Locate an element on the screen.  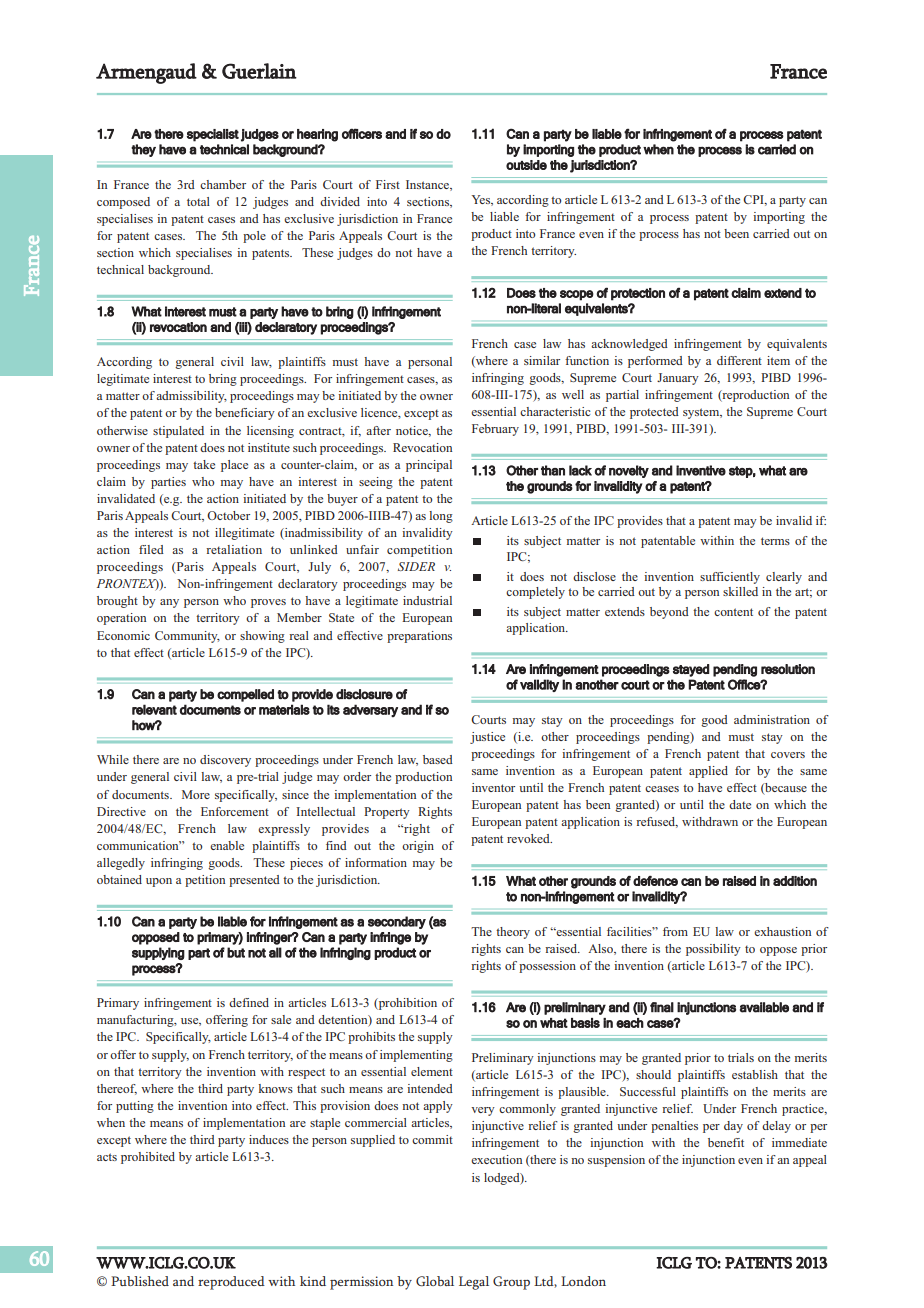
reproduced is located at coordinates (231, 1283).
